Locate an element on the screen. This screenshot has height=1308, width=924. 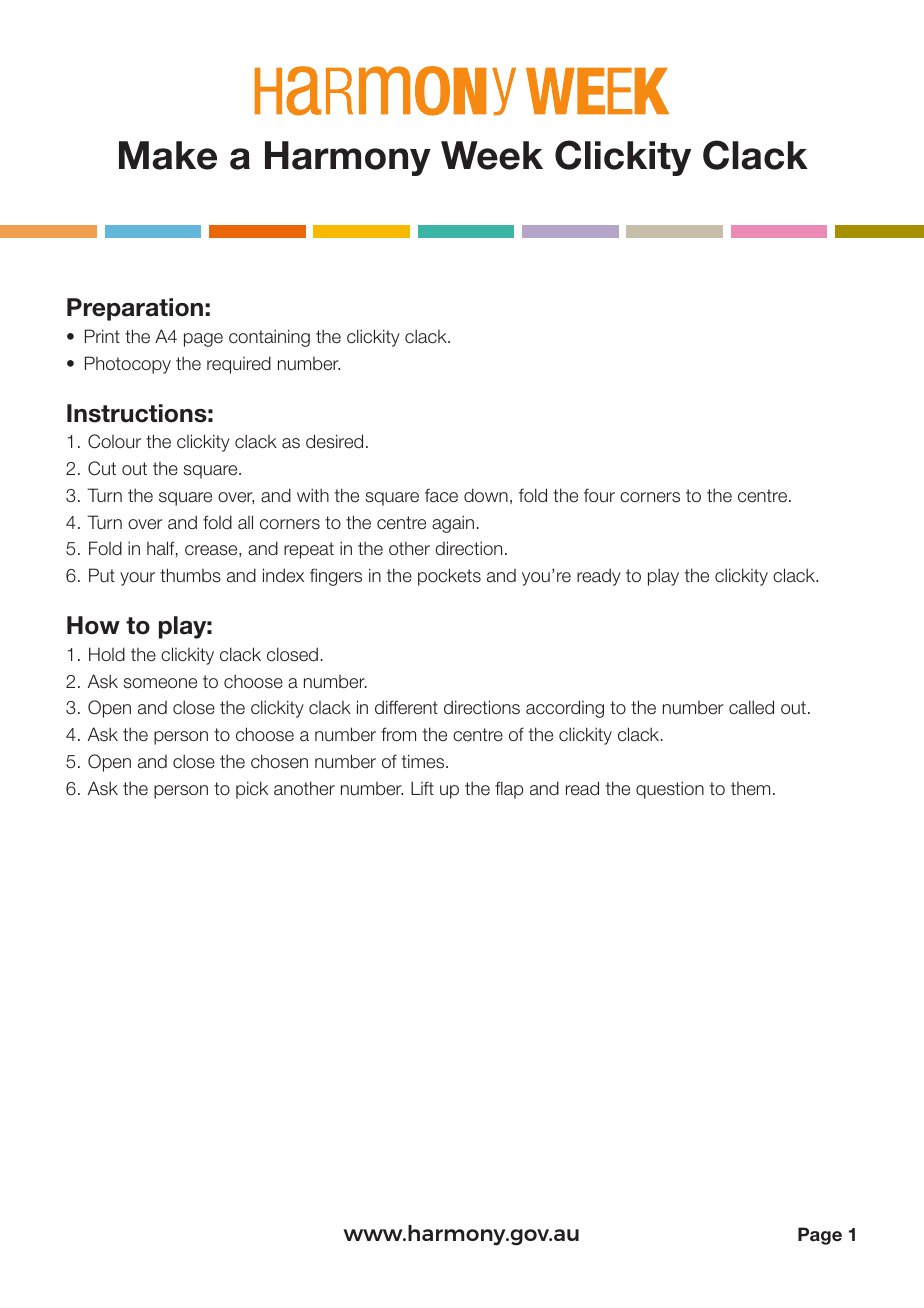
face is located at coordinates (441, 495).
